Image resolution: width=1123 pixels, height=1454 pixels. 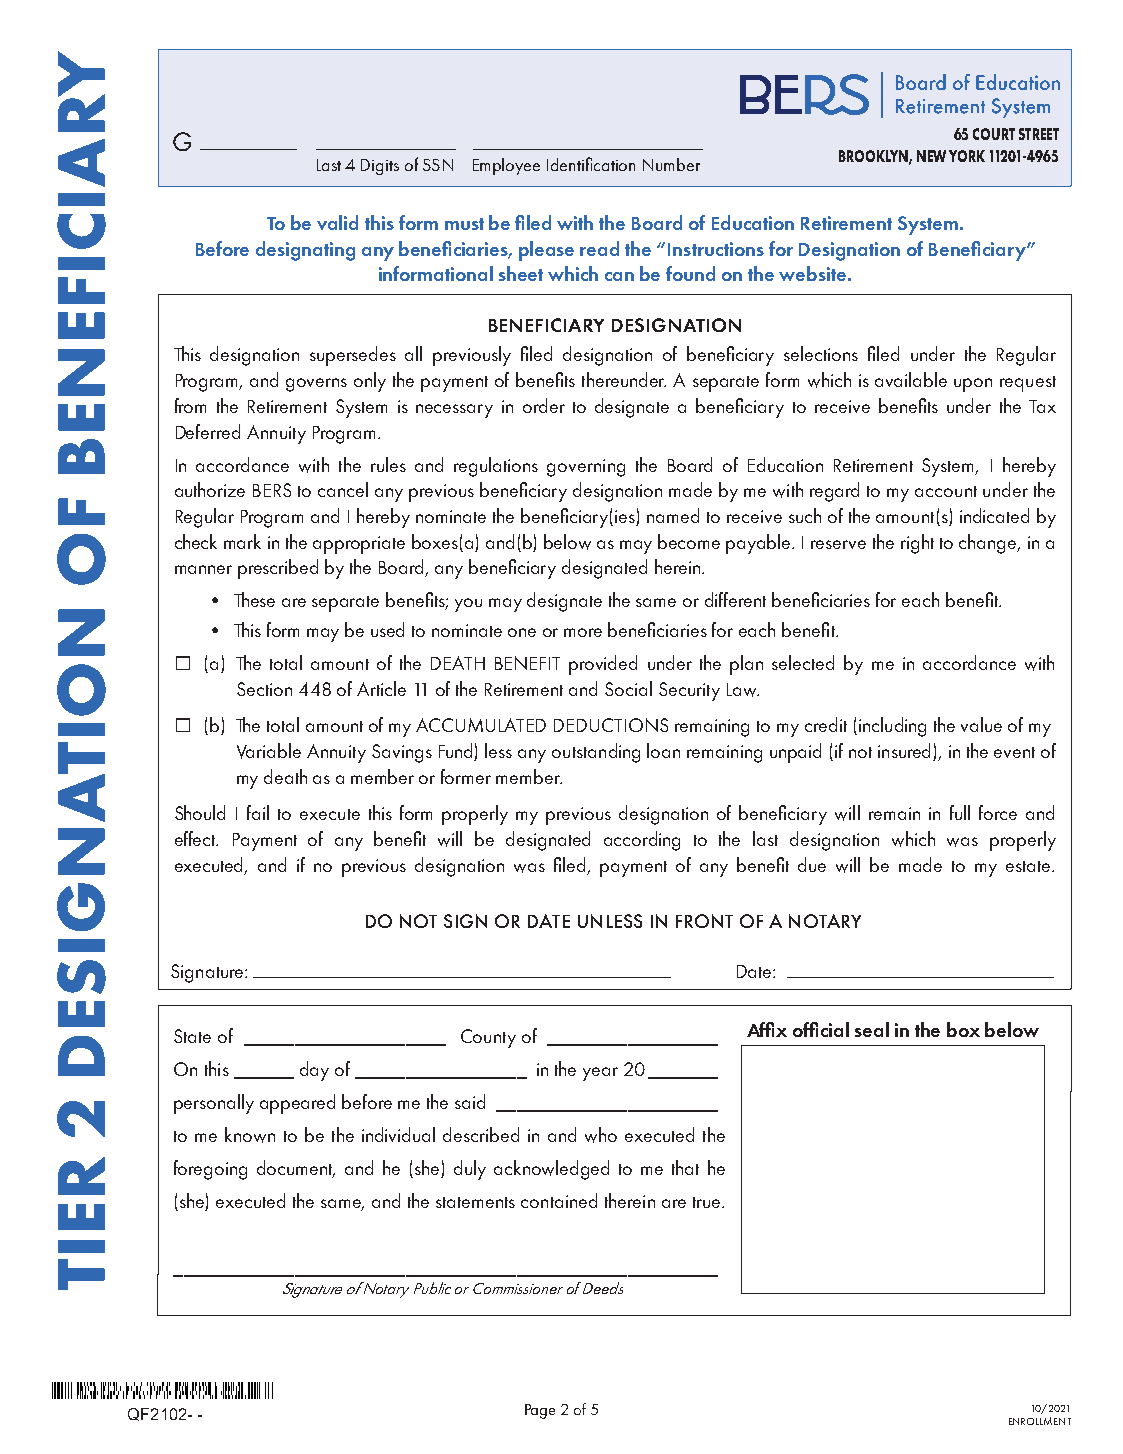 I want to click on Identification, so click(x=591, y=164).
